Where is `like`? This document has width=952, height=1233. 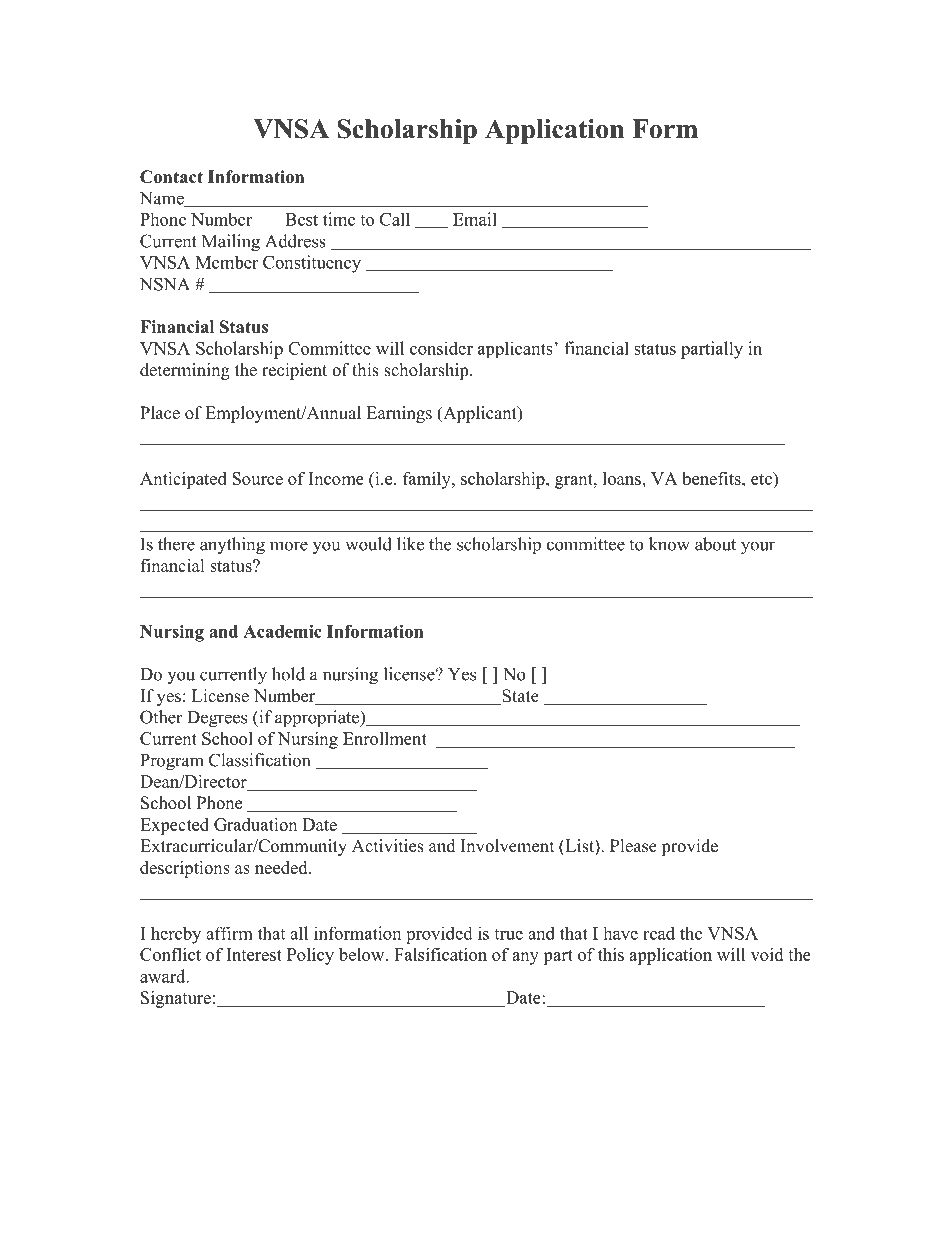 like is located at coordinates (410, 544).
